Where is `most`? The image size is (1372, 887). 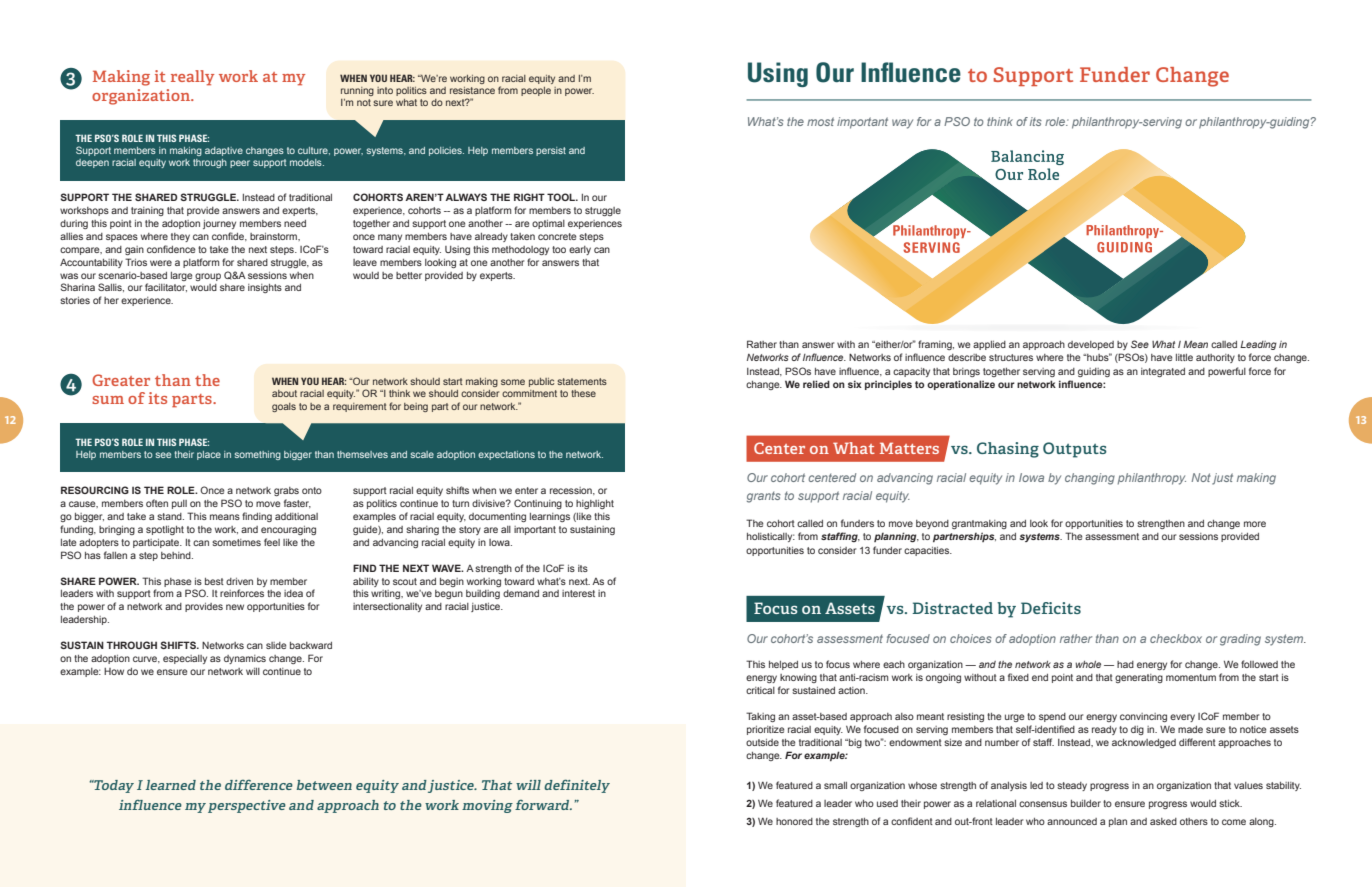
most is located at coordinates (820, 121).
